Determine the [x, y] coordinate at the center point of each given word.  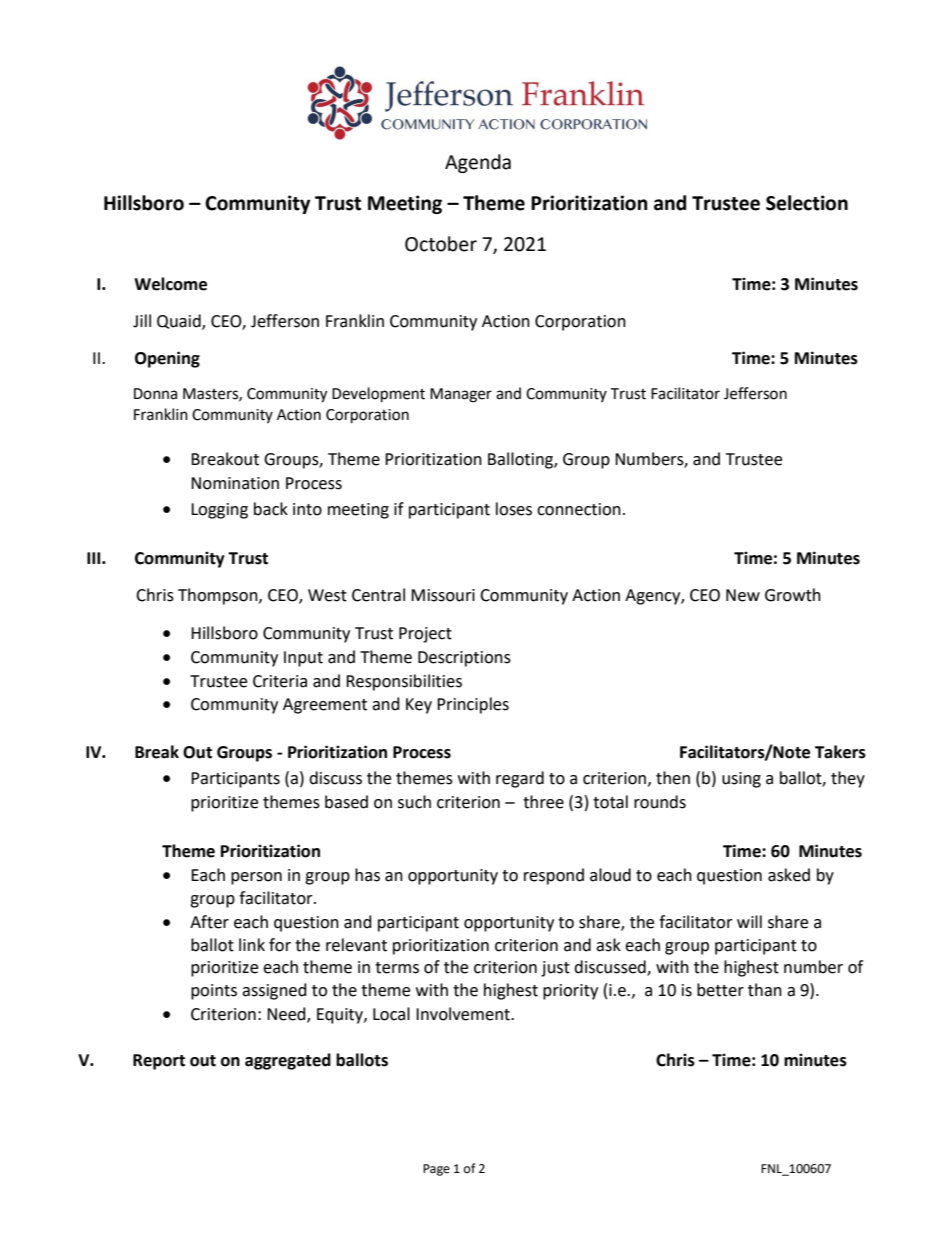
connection [579, 509]
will [749, 921]
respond [554, 876]
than [765, 990]
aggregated [288, 1061]
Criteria [280, 681]
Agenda [478, 163]
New [743, 595]
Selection [807, 203]
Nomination [235, 483]
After [209, 922]
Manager [461, 395]
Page [436, 1170]
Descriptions [464, 659]
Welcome [170, 284]
